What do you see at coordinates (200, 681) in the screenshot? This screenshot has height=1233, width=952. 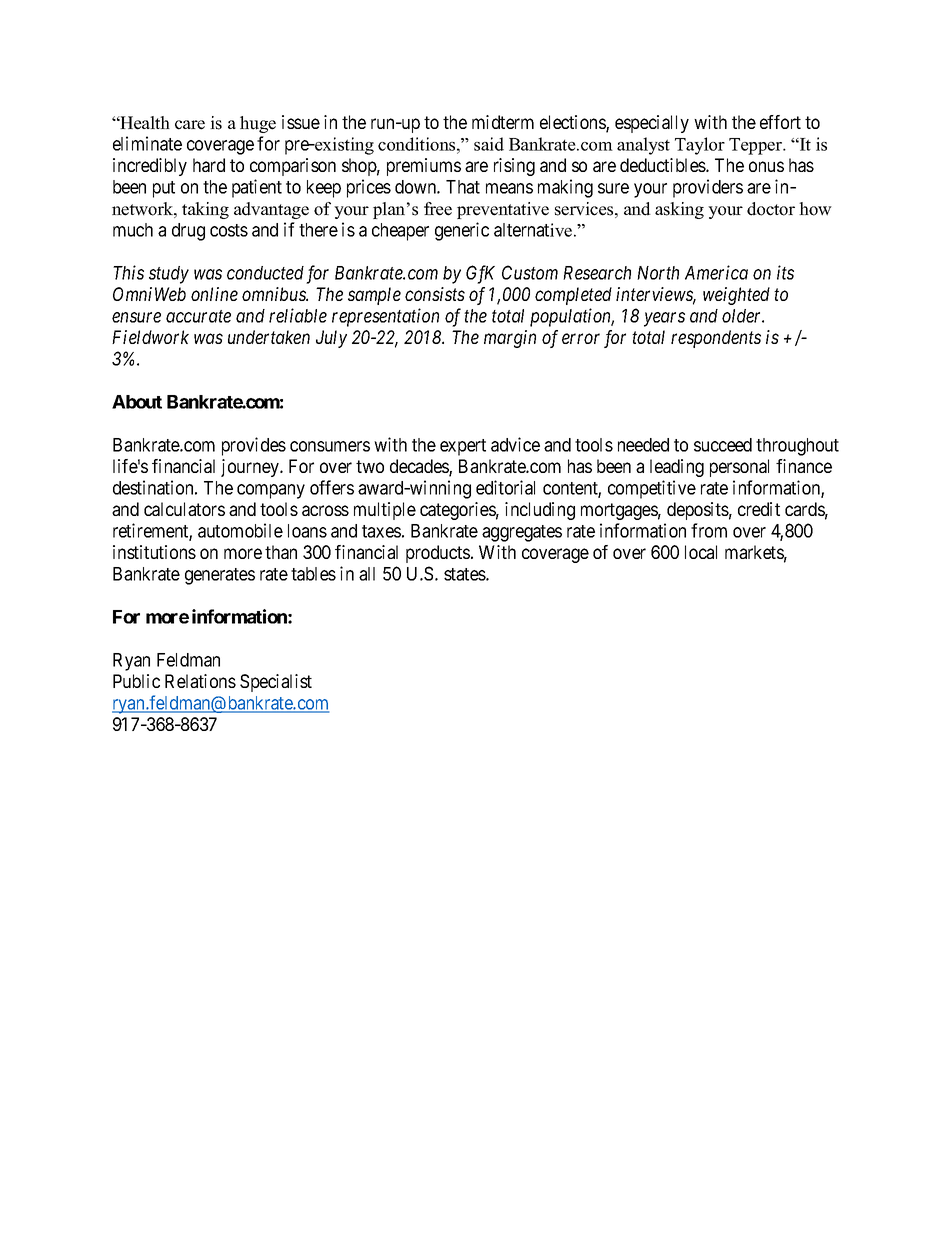 I see `Relations` at bounding box center [200, 681].
